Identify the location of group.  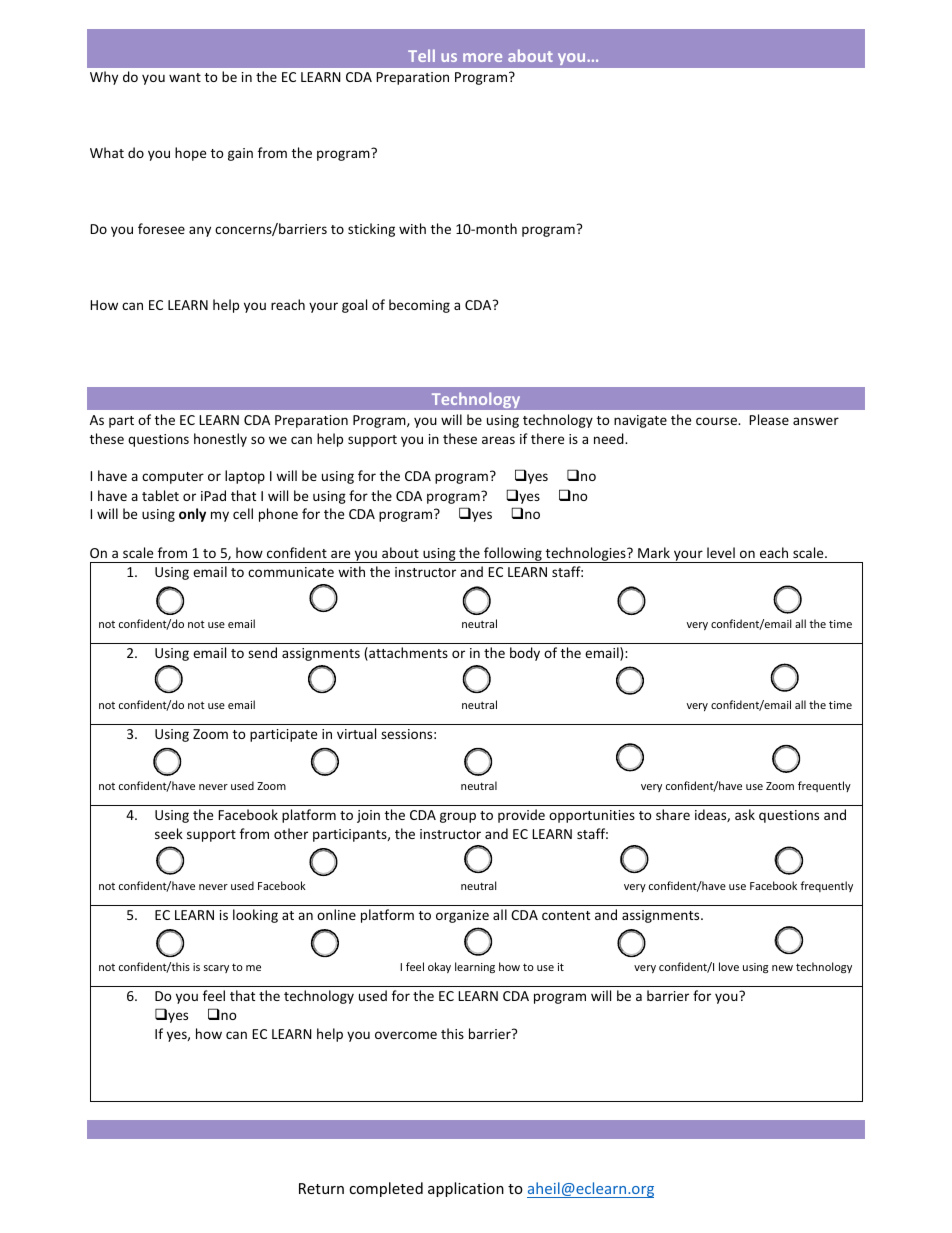
(458, 817).
